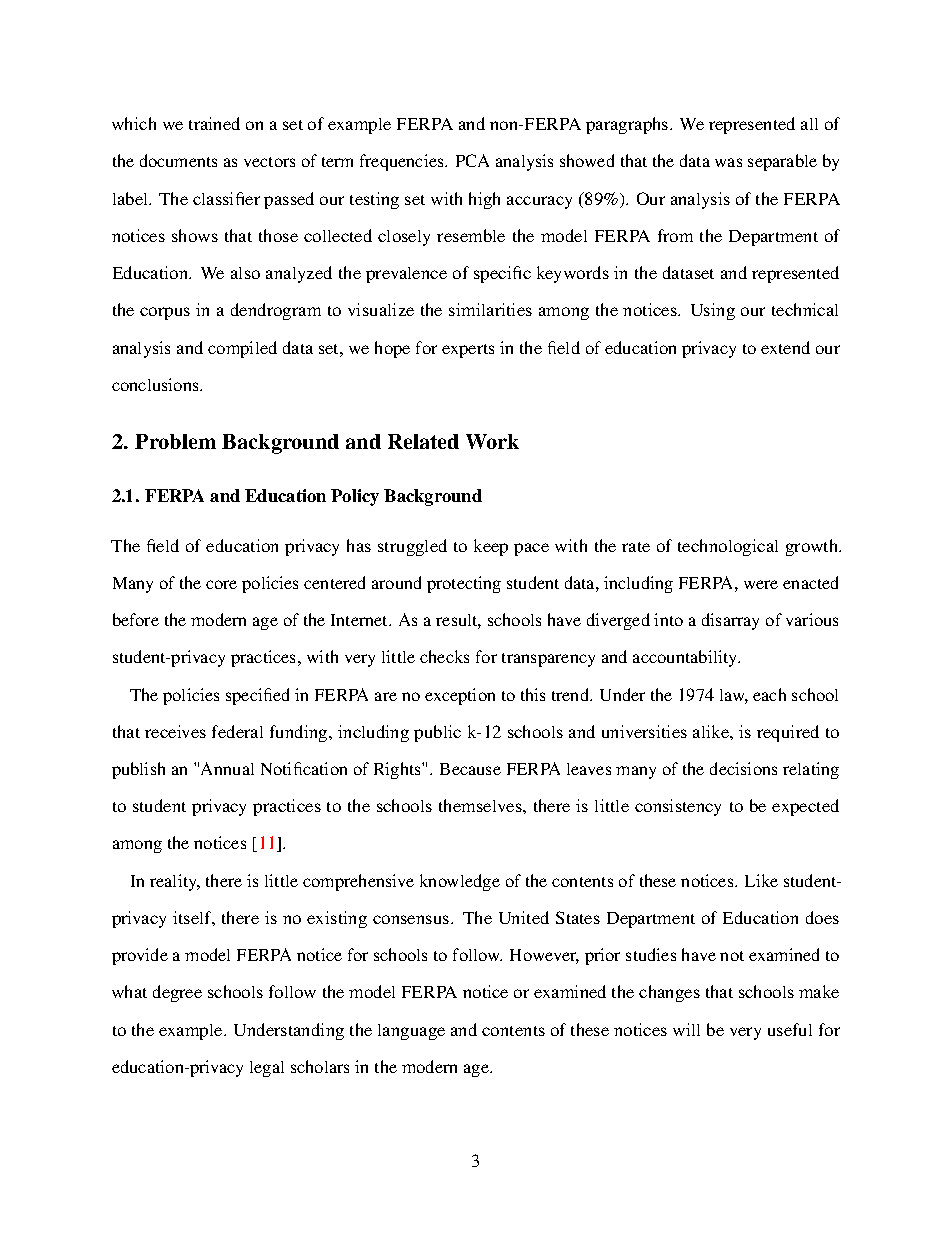 The height and width of the screenshot is (1233, 952). I want to click on core, so click(221, 584).
